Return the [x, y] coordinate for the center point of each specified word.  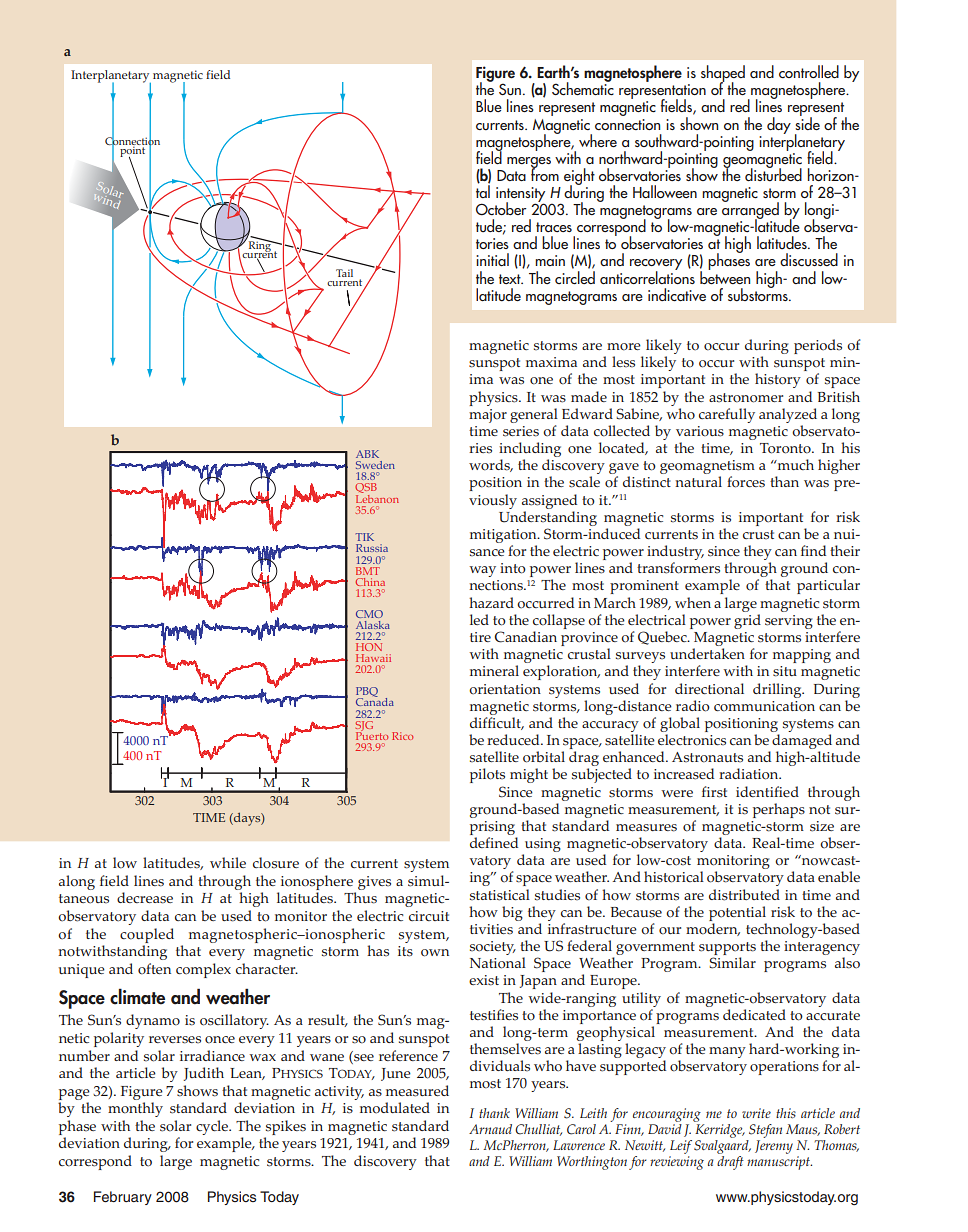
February [123, 1198]
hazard [491, 602]
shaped [723, 75]
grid [747, 621]
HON [369, 647]
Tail [344, 273]
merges [529, 163]
